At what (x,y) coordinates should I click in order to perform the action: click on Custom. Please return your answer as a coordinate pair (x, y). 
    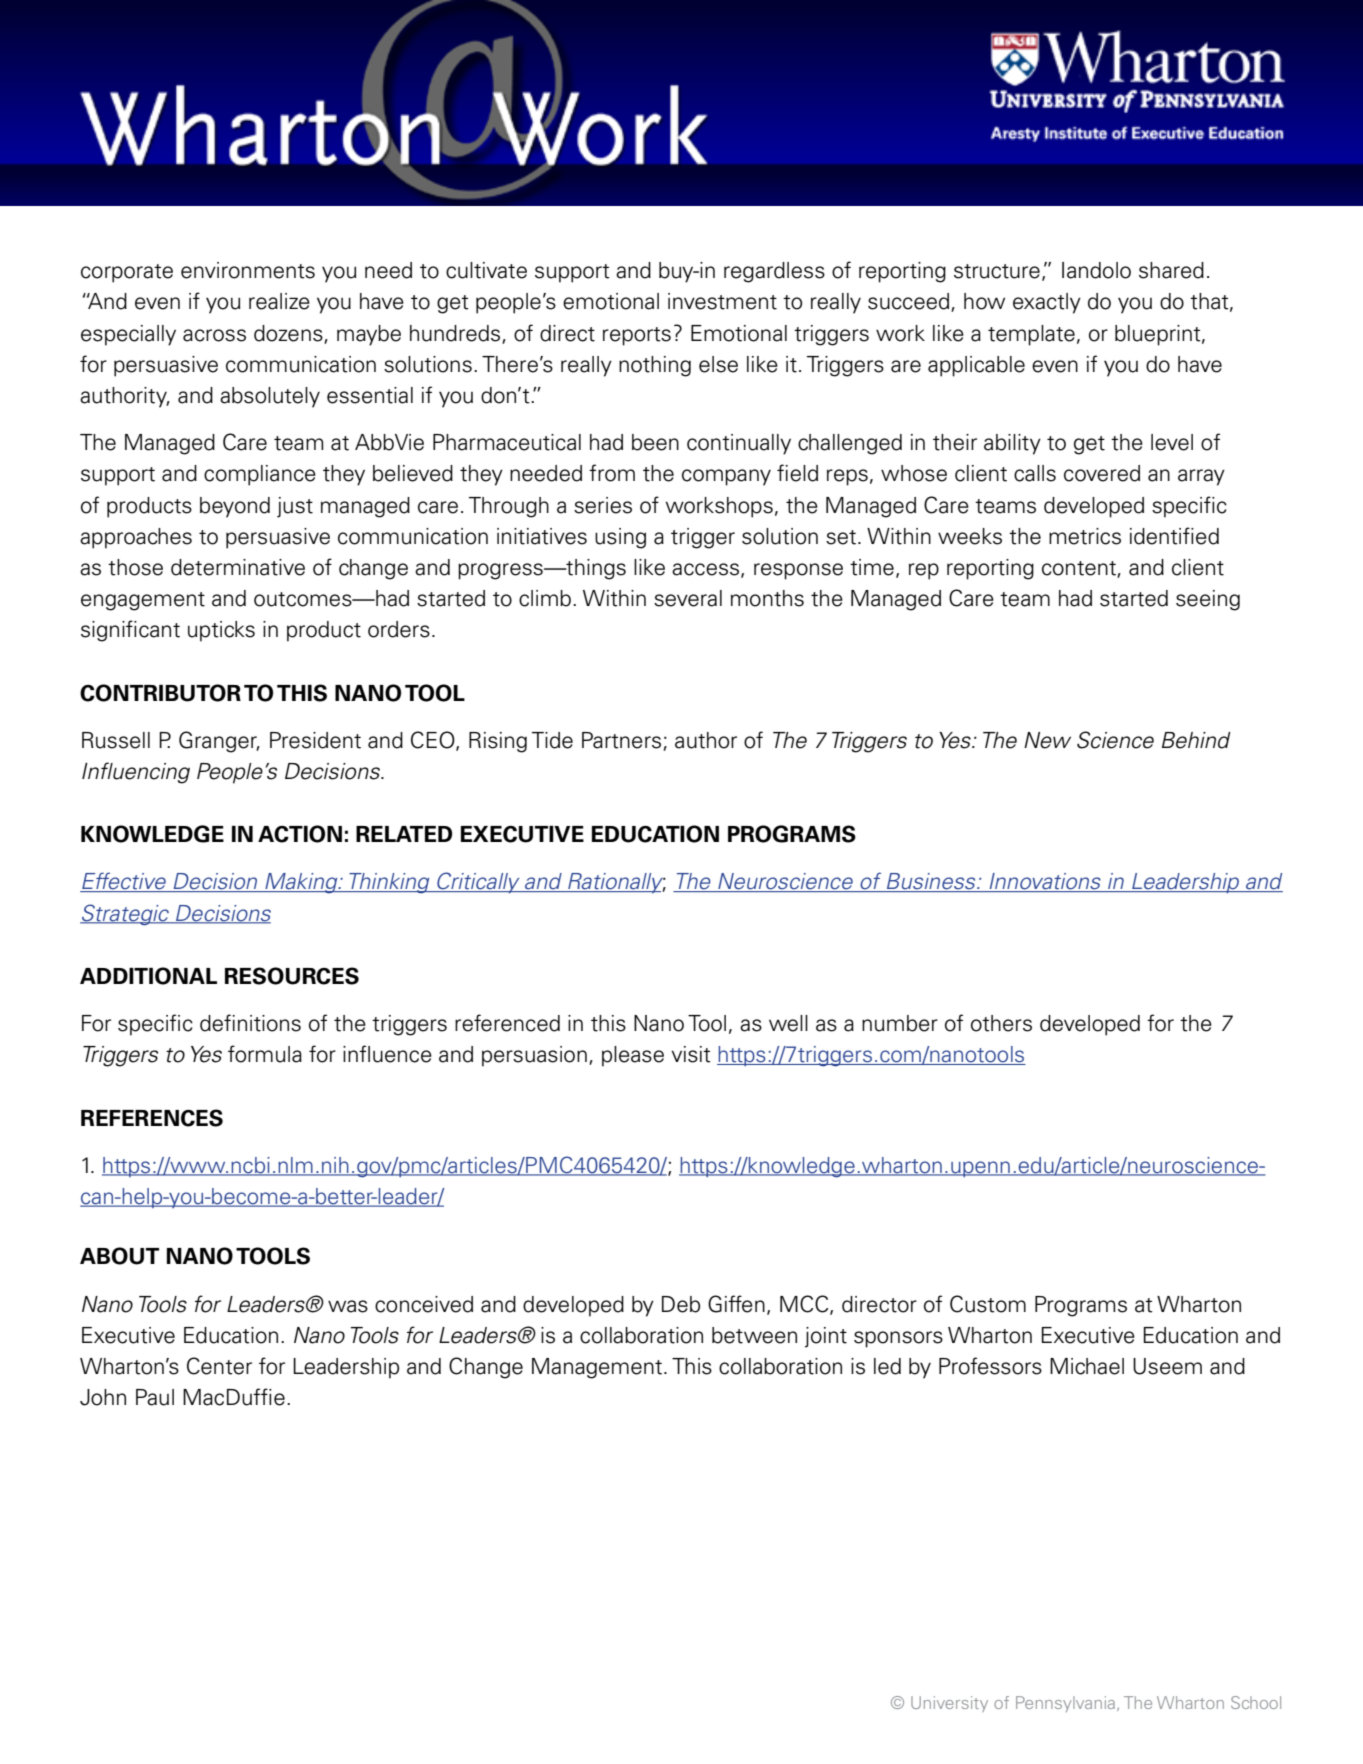
    Looking at the image, I should click on (988, 1304).
